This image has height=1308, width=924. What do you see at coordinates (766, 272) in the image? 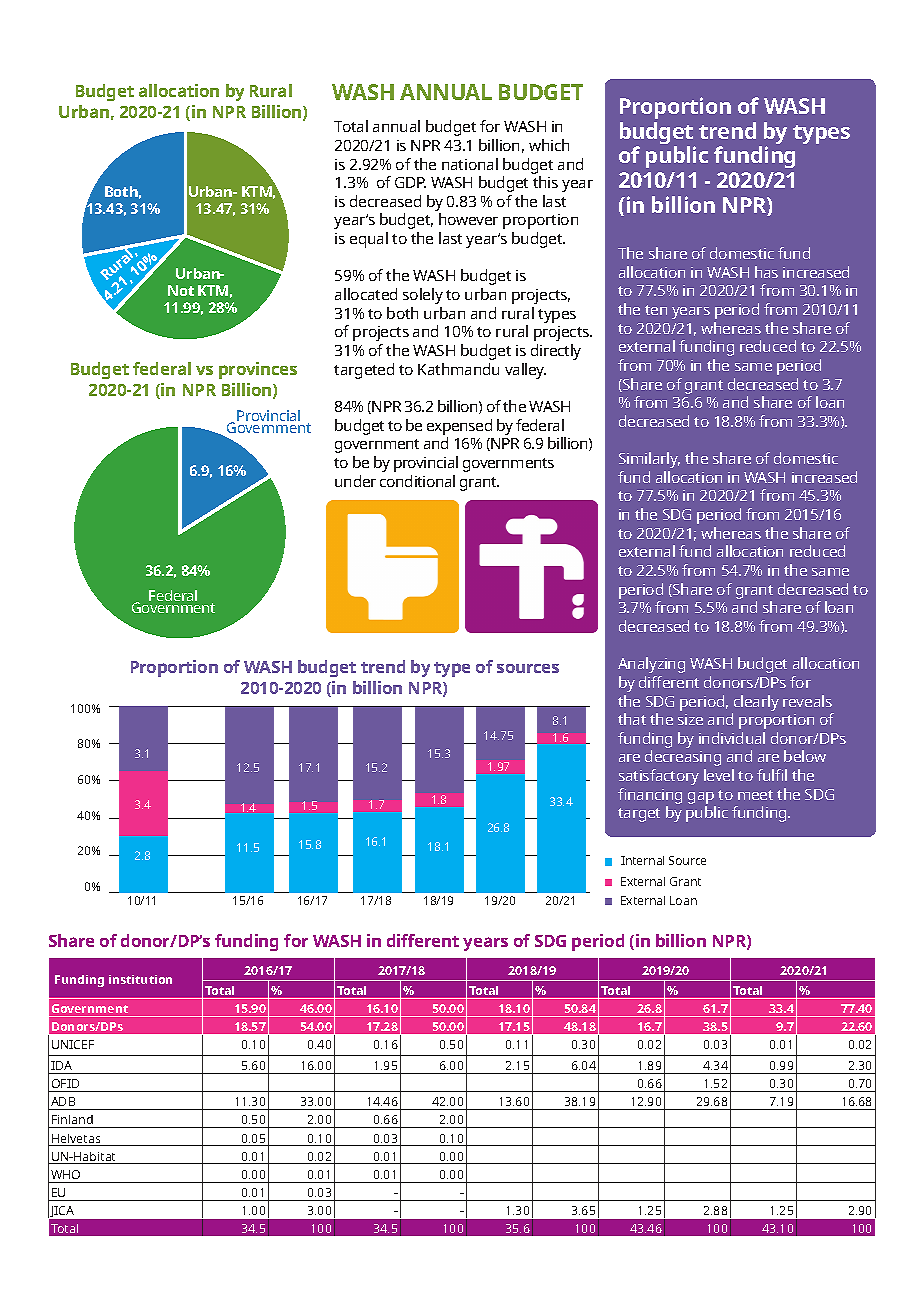
I see `has` at bounding box center [766, 272].
